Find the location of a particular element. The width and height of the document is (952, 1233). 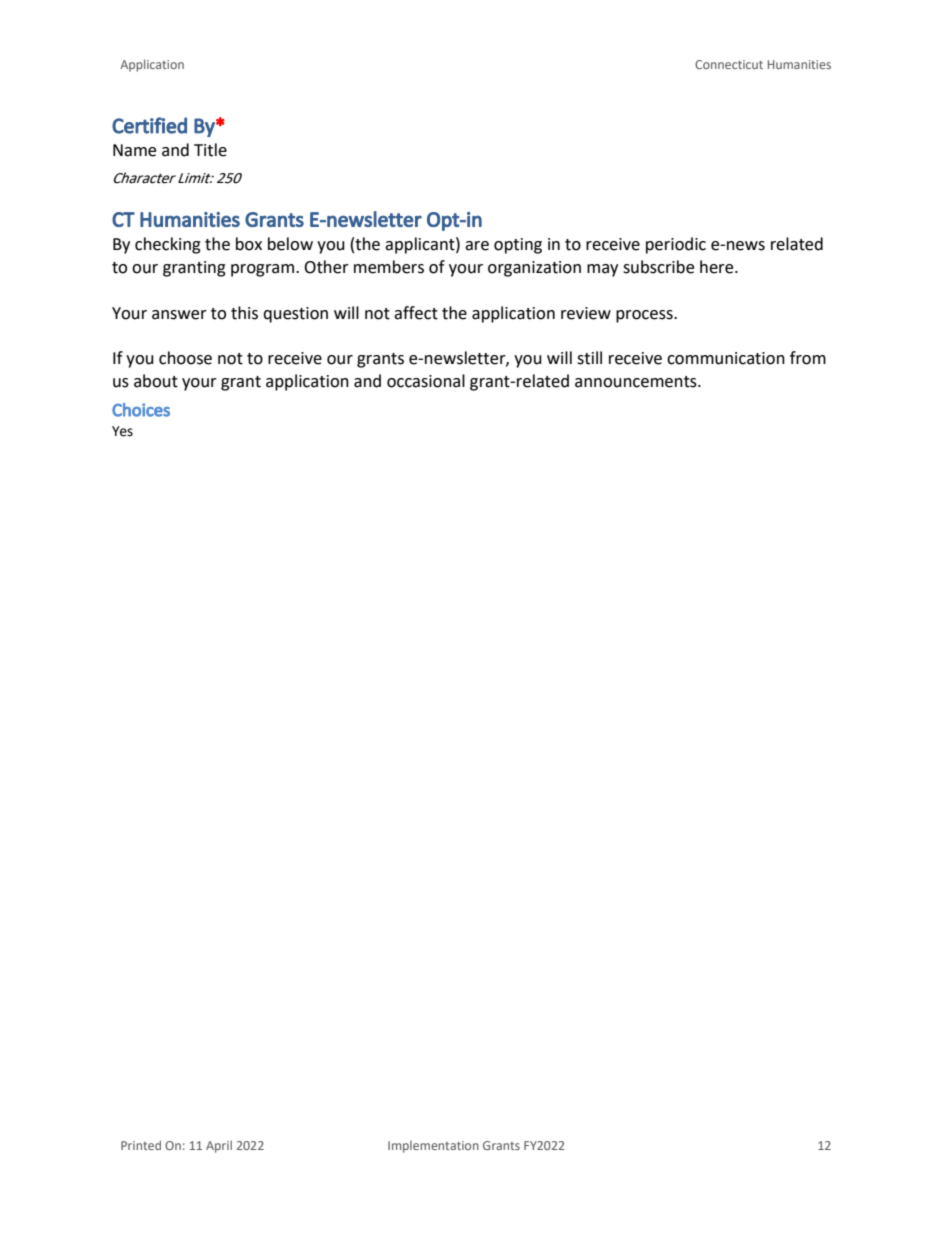

Certified is located at coordinates (149, 125).
